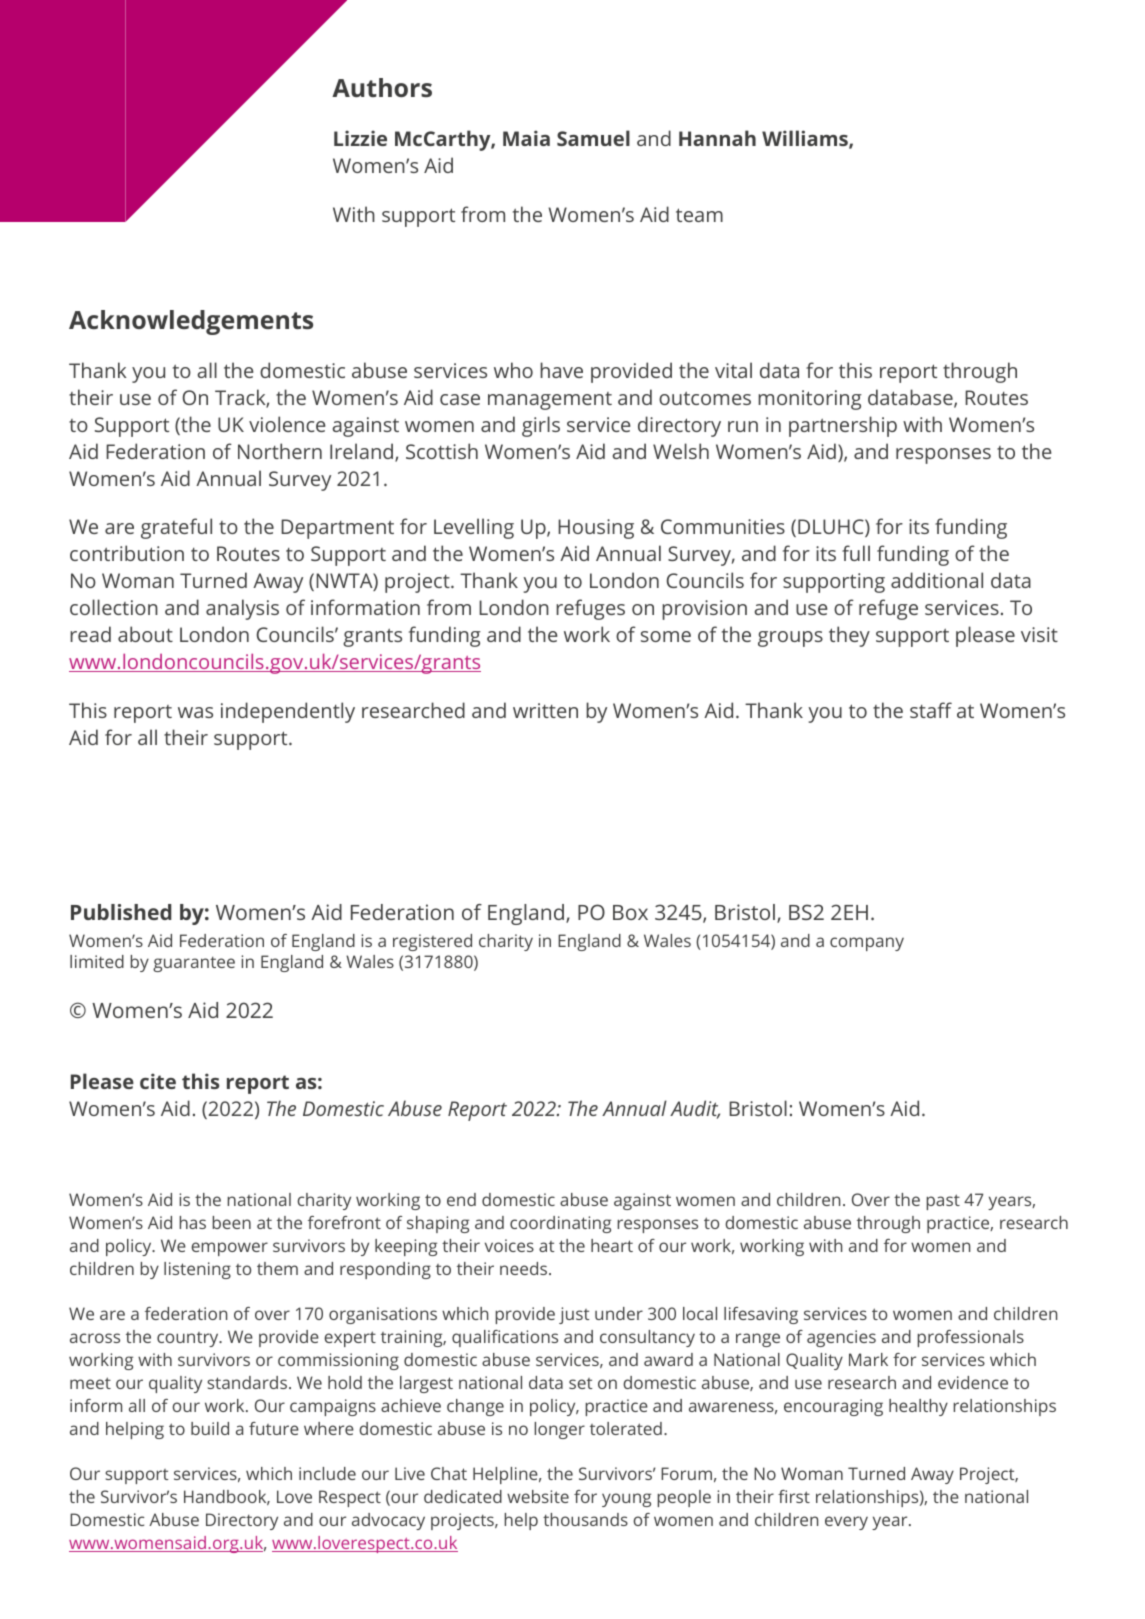 The width and height of the screenshot is (1145, 1619). What do you see at coordinates (560, 1224) in the screenshot?
I see `coordinating` at bounding box center [560, 1224].
